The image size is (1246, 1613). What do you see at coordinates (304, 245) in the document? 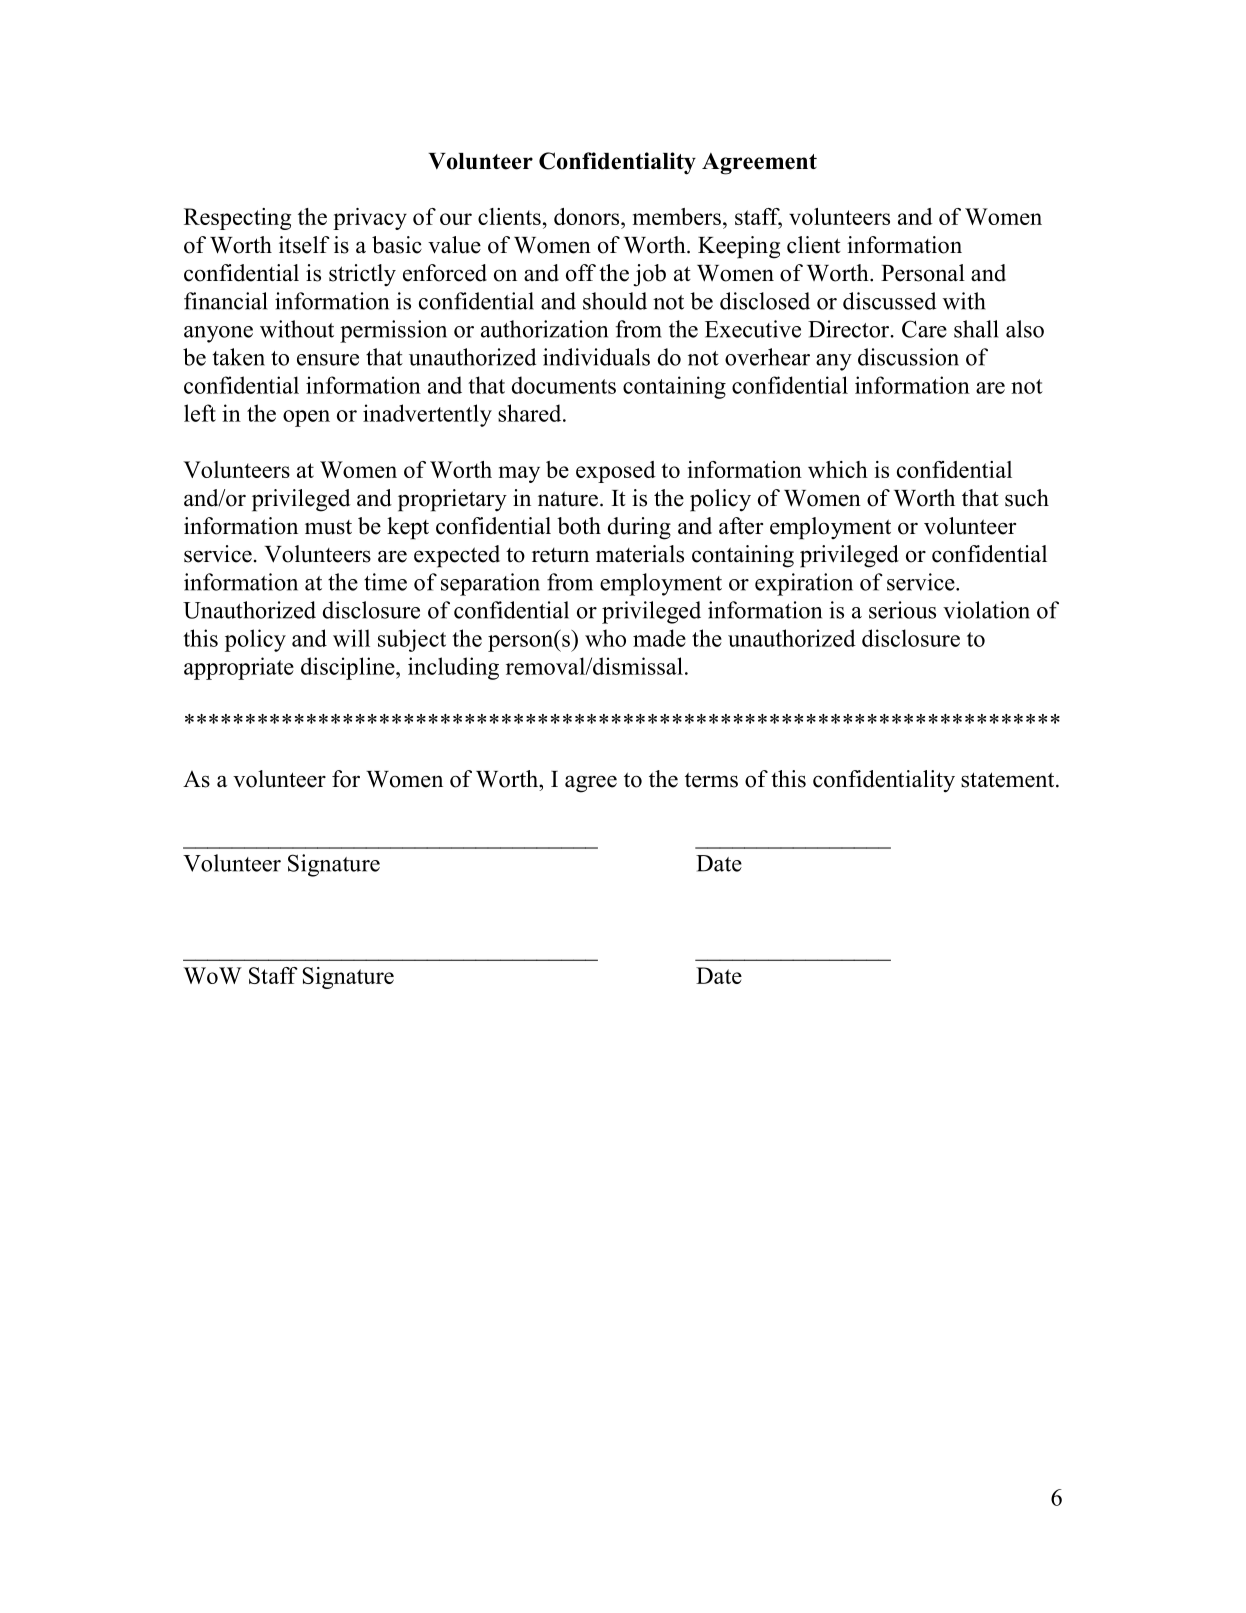
I see `itself` at bounding box center [304, 245].
